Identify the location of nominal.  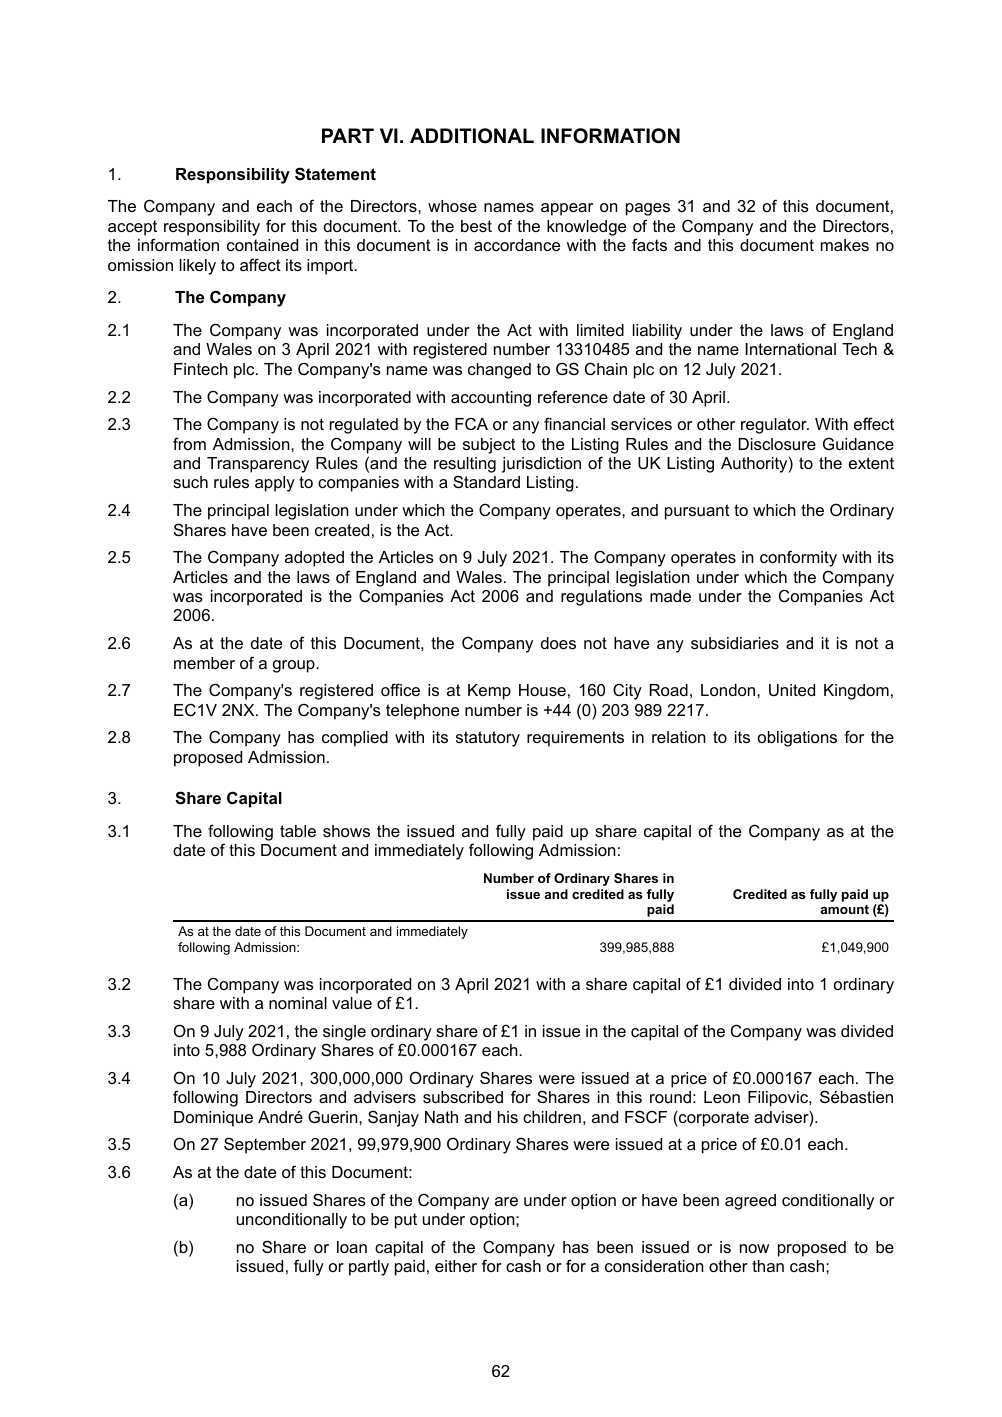
(298, 1003).
